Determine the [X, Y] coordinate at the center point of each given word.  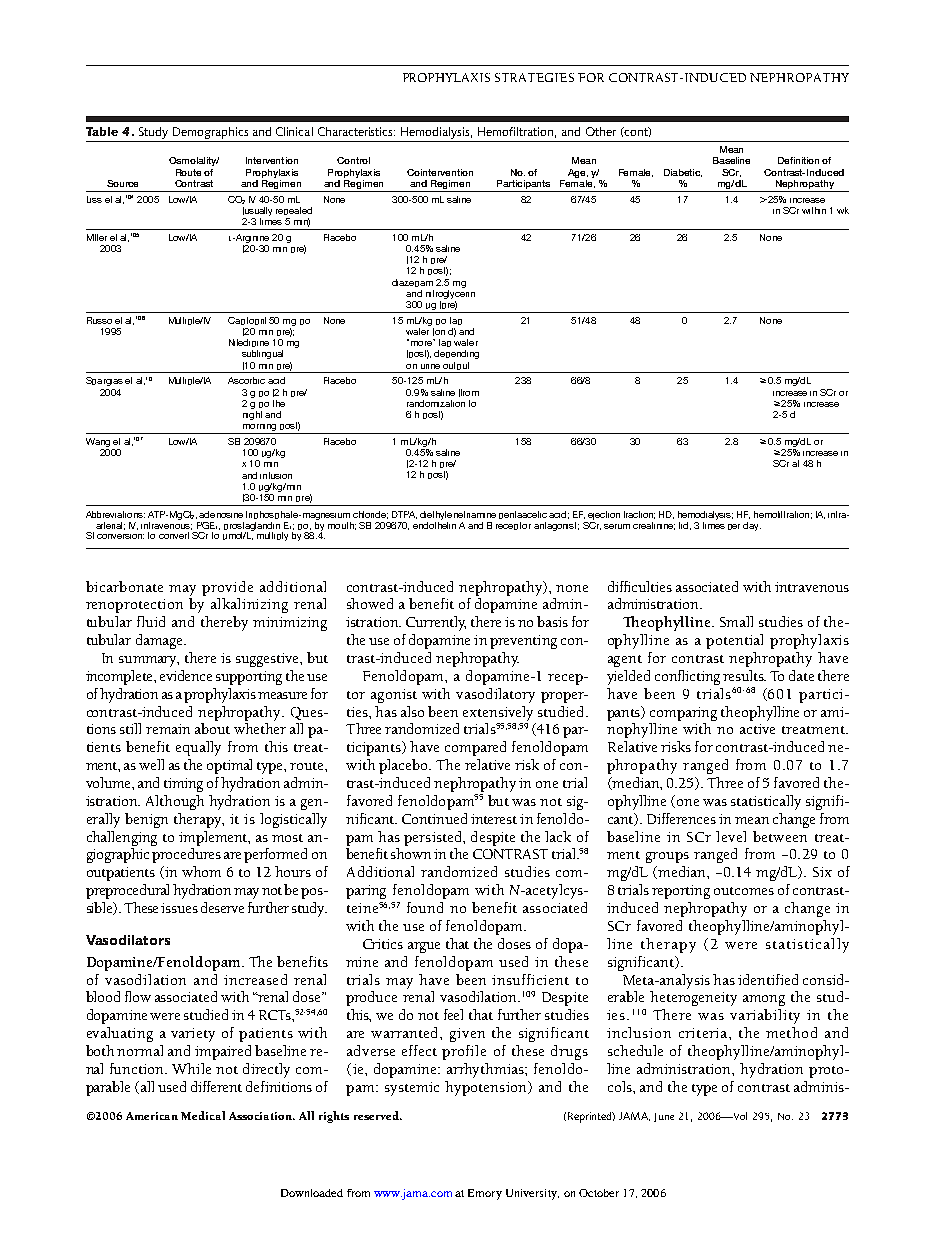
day [752, 526]
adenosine [221, 514]
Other [601, 131]
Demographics [210, 133]
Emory [485, 1194]
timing [183, 785]
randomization [436, 403]
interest [494, 819]
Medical [203, 1115]
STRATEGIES [534, 77]
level [731, 836]
